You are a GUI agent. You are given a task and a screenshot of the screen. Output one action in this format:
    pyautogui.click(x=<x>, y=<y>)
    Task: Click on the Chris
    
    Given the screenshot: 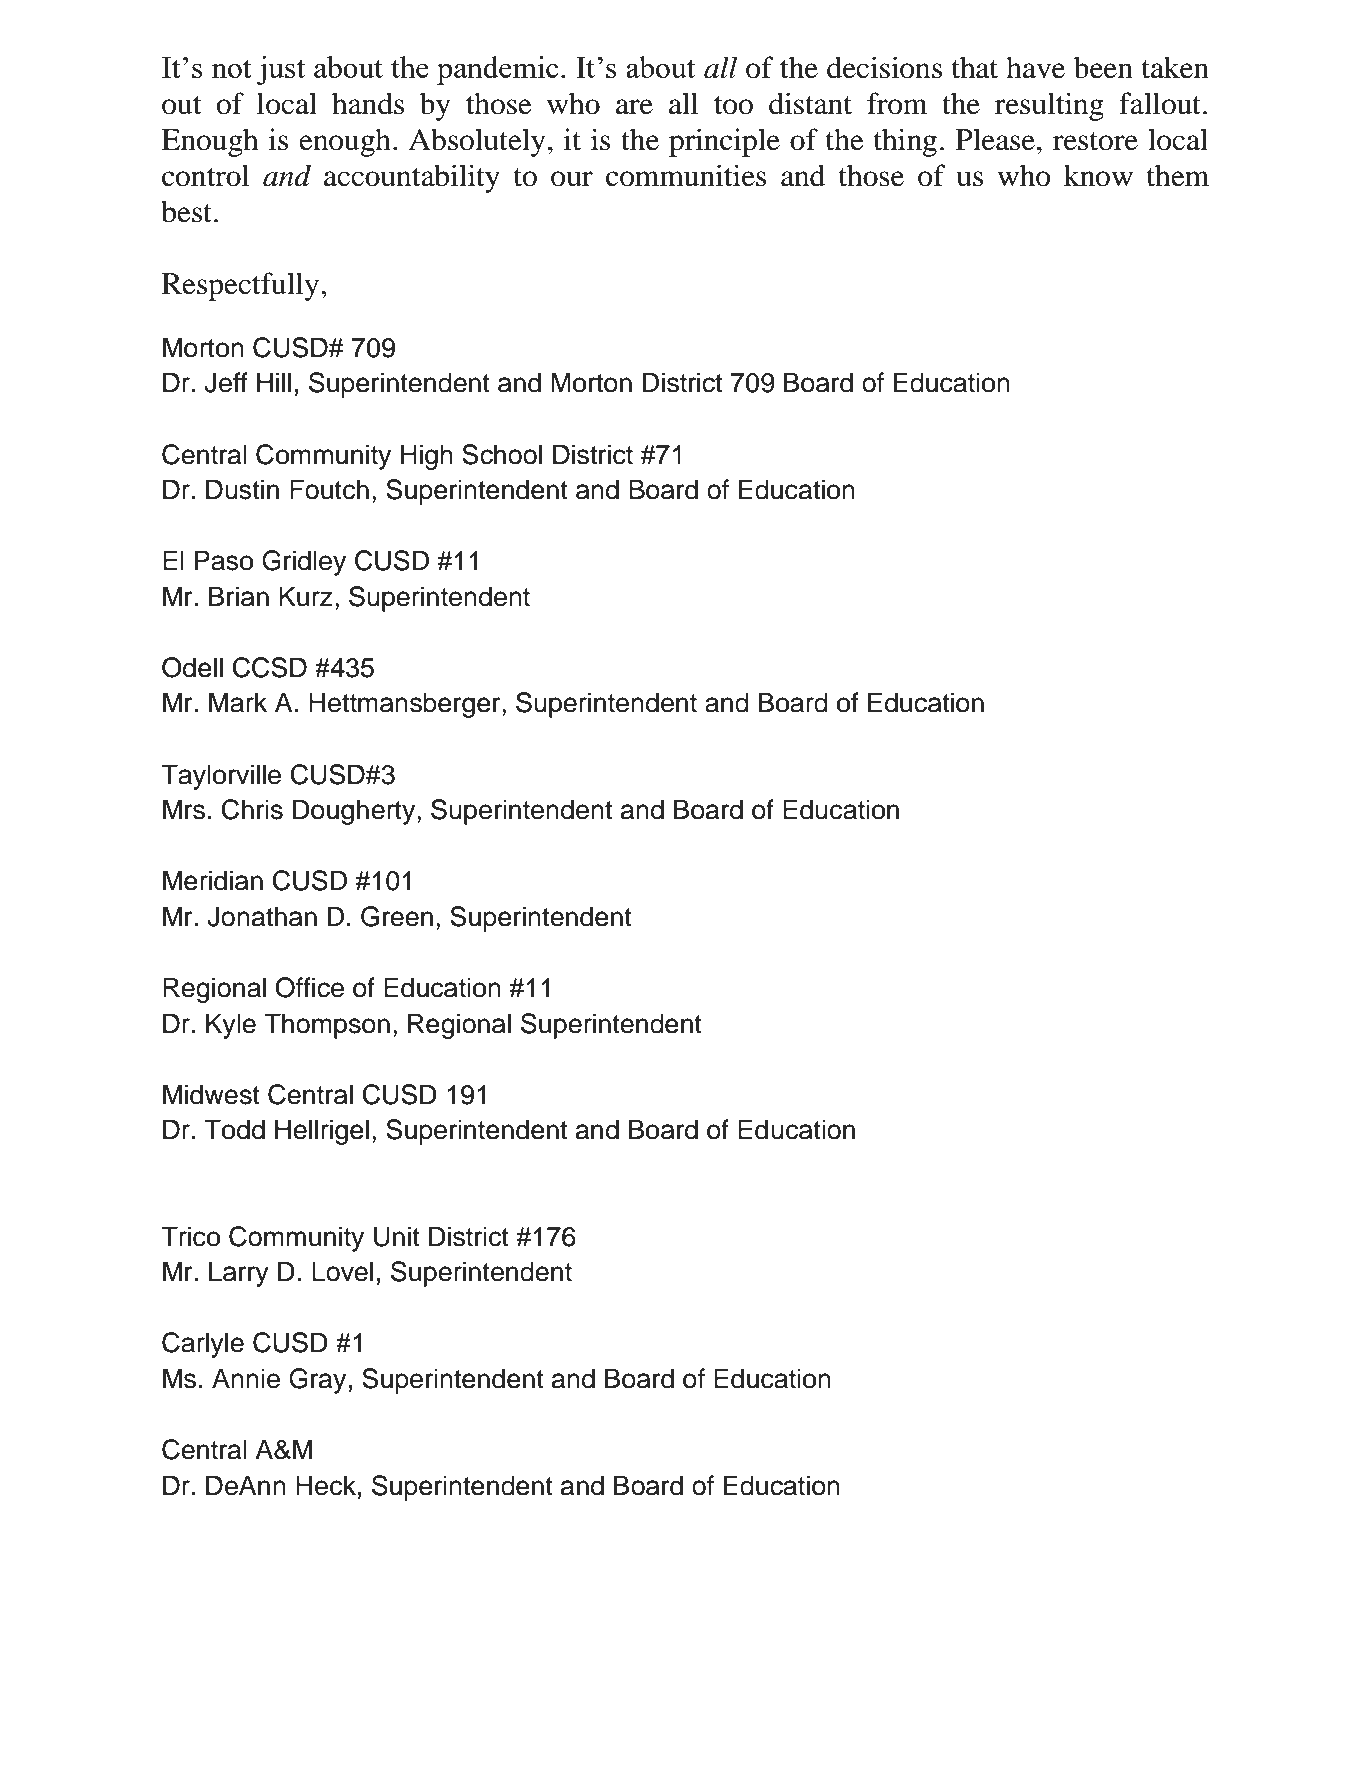 What is the action you would take?
    pyautogui.click(x=252, y=809)
